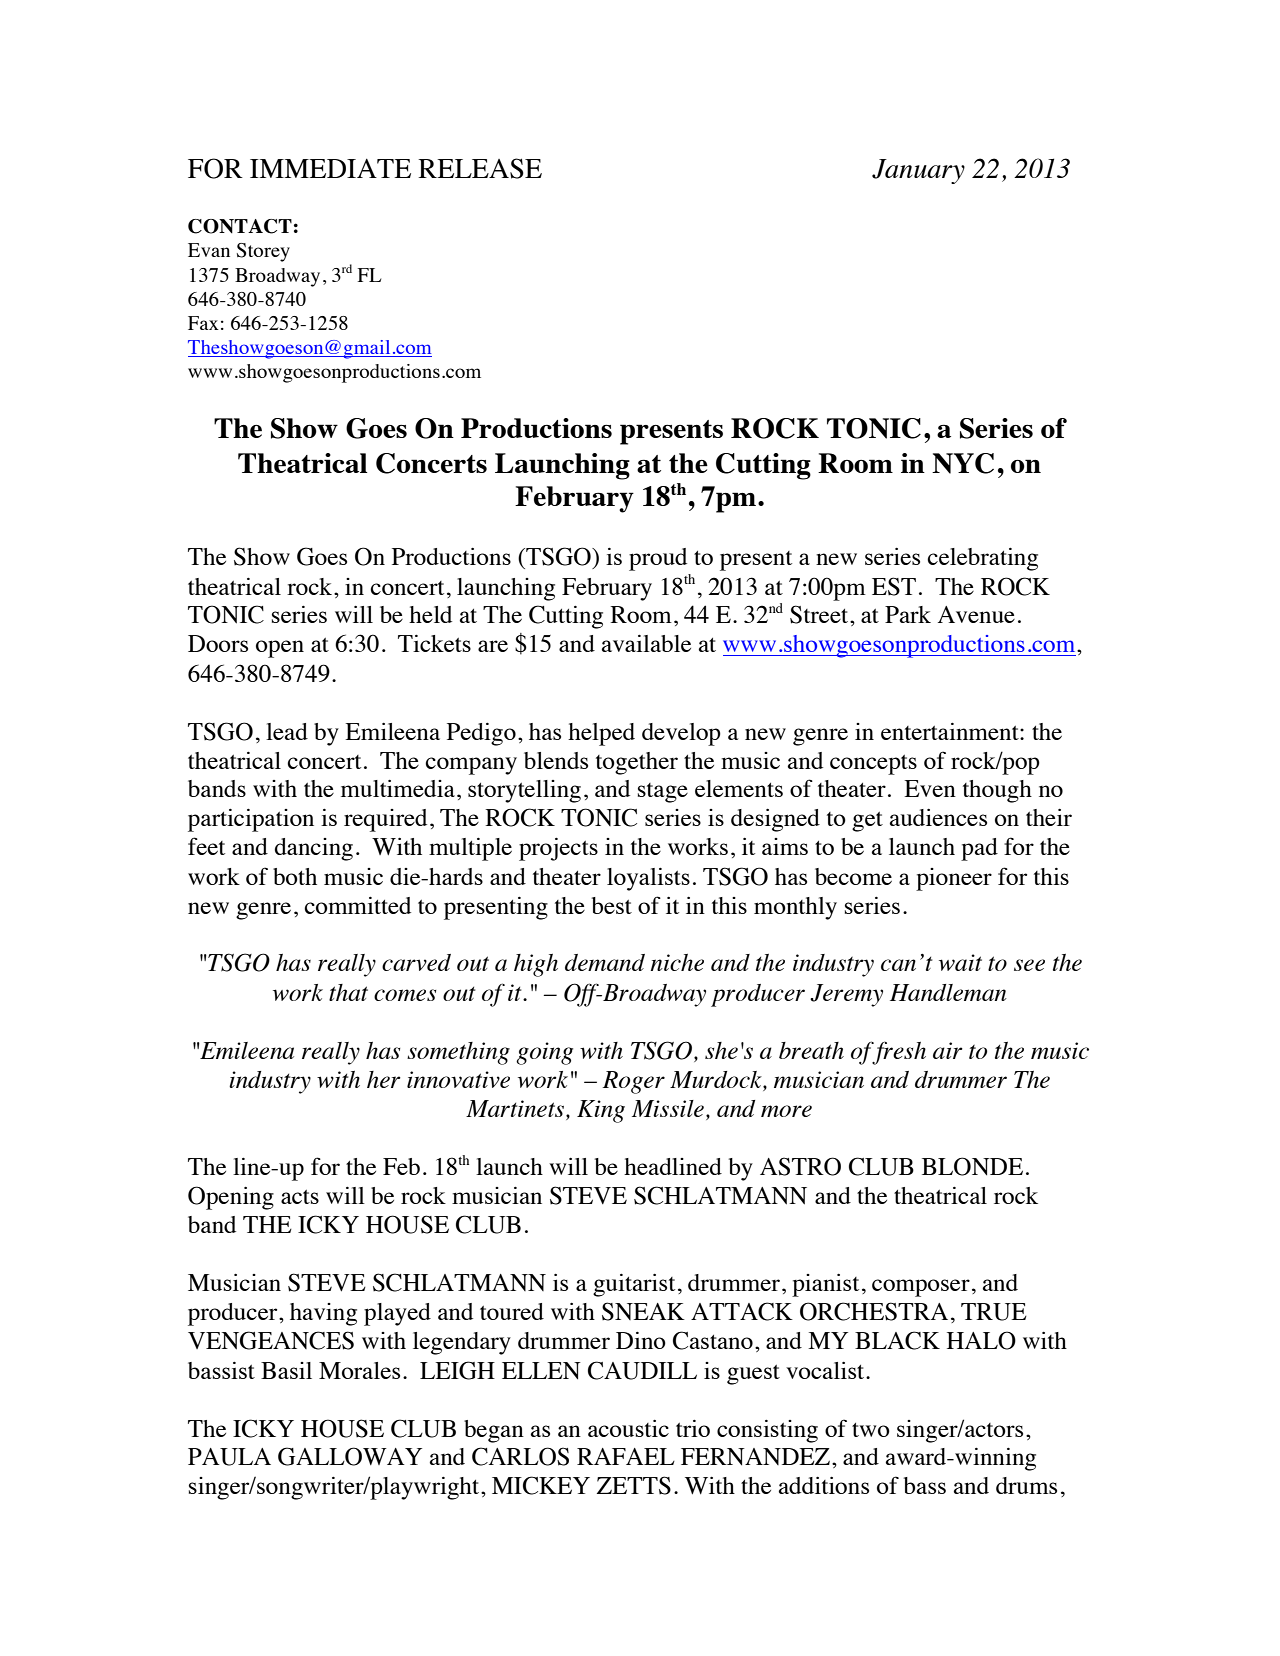 The image size is (1280, 1656). Describe the element at coordinates (480, 168) in the image. I see `RELEASE` at that location.
